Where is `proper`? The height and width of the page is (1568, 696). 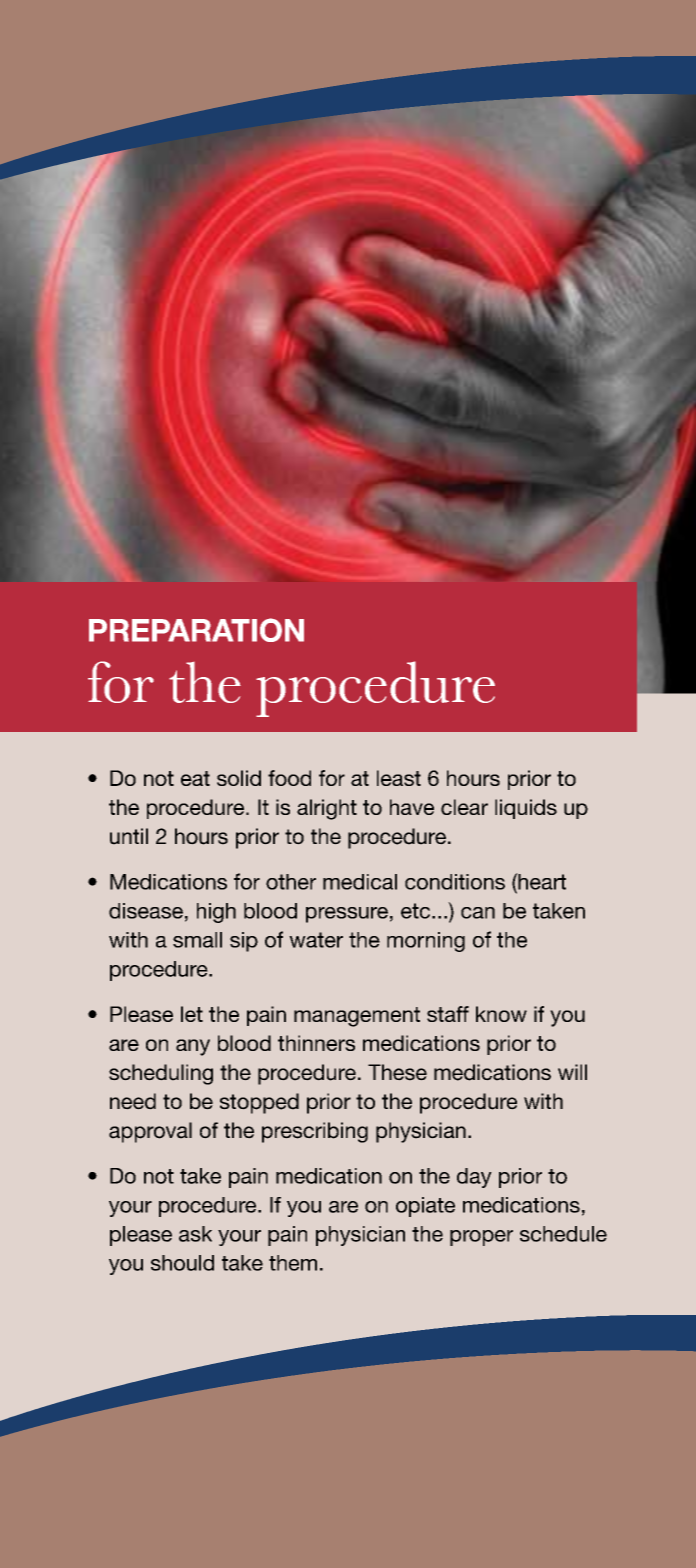
proper is located at coordinates (481, 1238).
